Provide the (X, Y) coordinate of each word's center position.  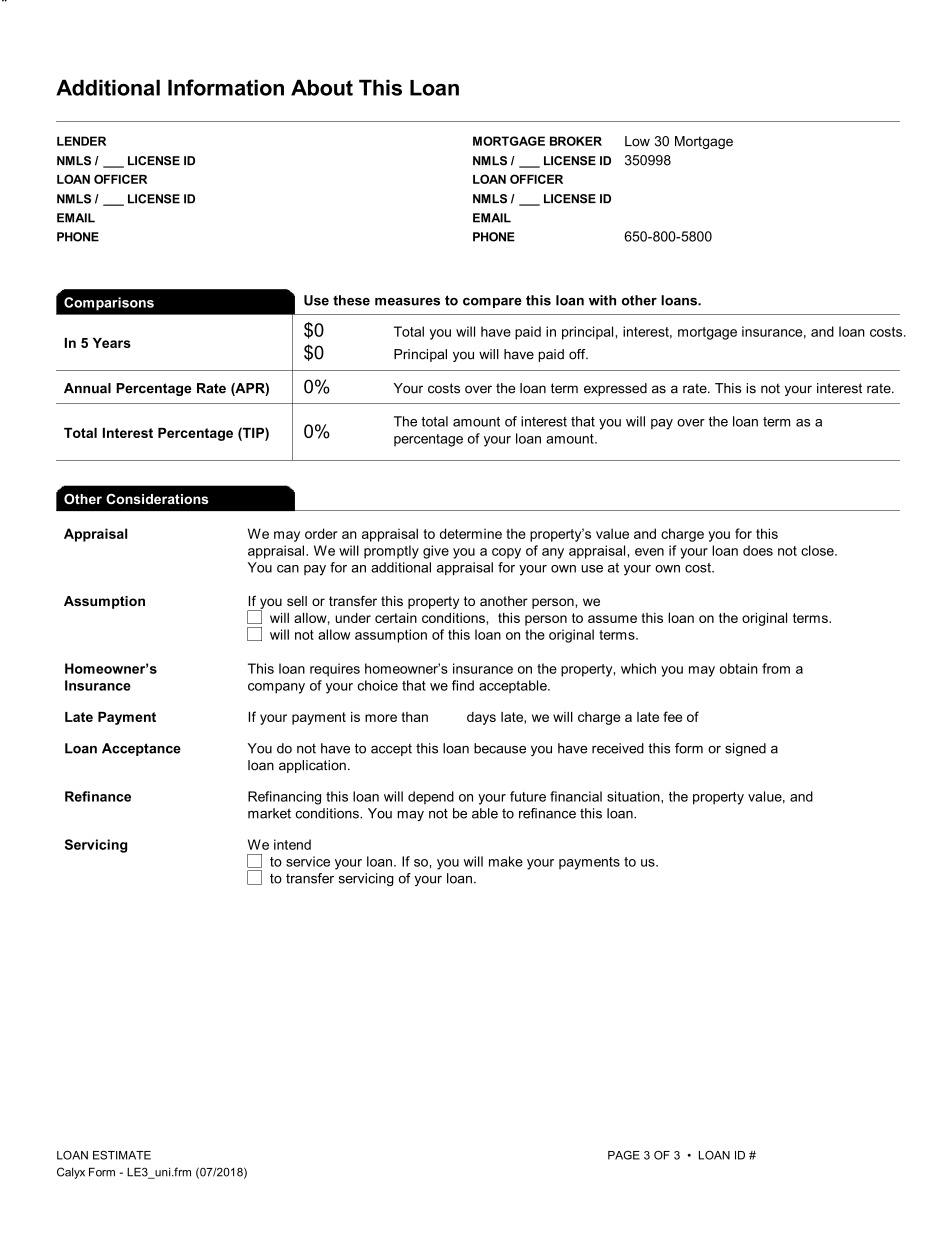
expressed (615, 389)
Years (112, 343)
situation (634, 796)
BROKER (576, 141)
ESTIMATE (122, 1155)
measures (407, 302)
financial (576, 796)
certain (396, 618)
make (506, 861)
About (322, 87)
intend (292, 844)
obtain (739, 668)
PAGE (624, 1155)
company (276, 688)
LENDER (81, 141)
